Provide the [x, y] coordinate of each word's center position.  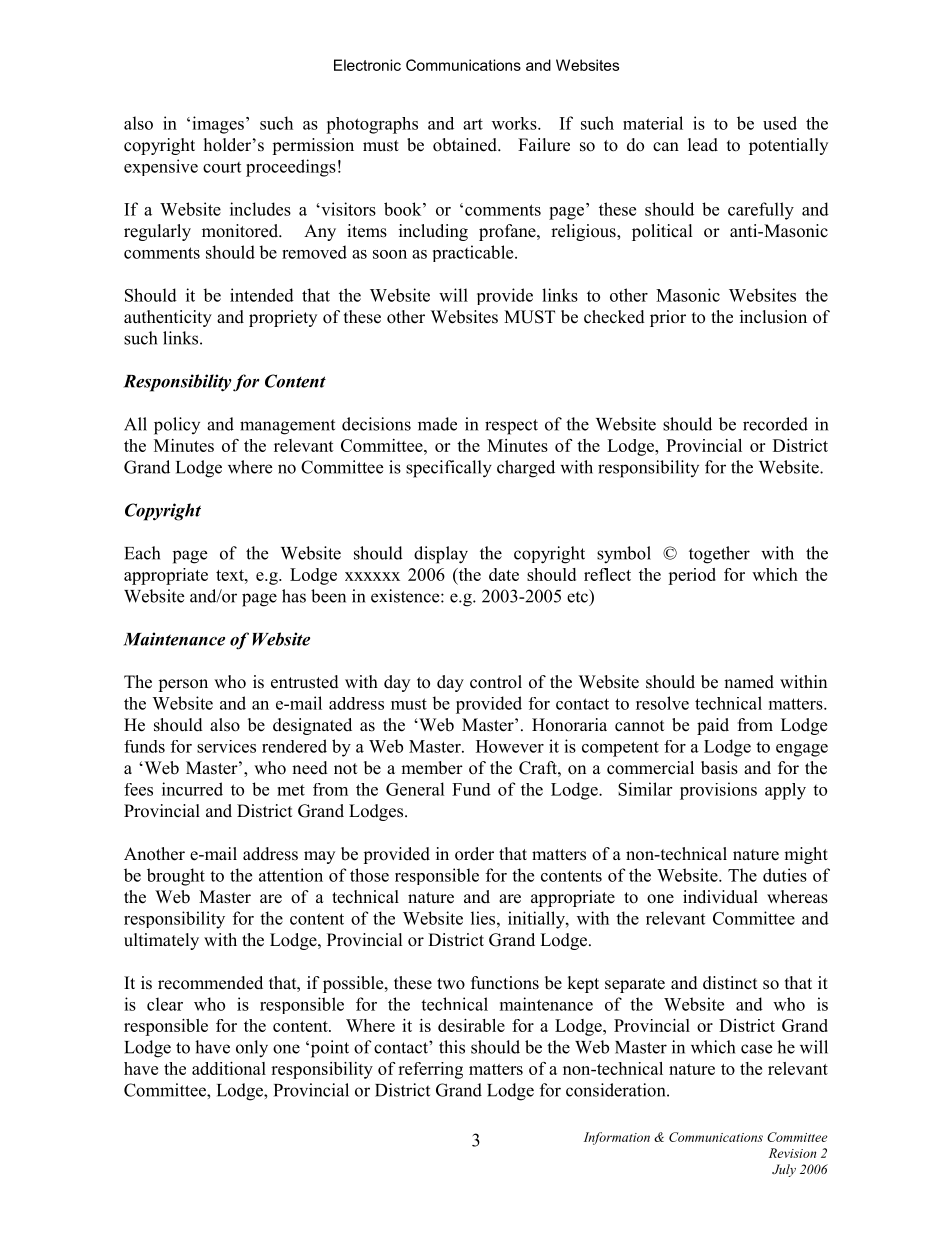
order [474, 854]
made [437, 424]
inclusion [773, 317]
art [473, 124]
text [231, 575]
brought [176, 877]
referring [430, 1070]
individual [720, 897]
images [218, 125]
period [692, 576]
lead [703, 145]
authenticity [168, 318]
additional [229, 1068]
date [504, 574]
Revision [792, 1153]
